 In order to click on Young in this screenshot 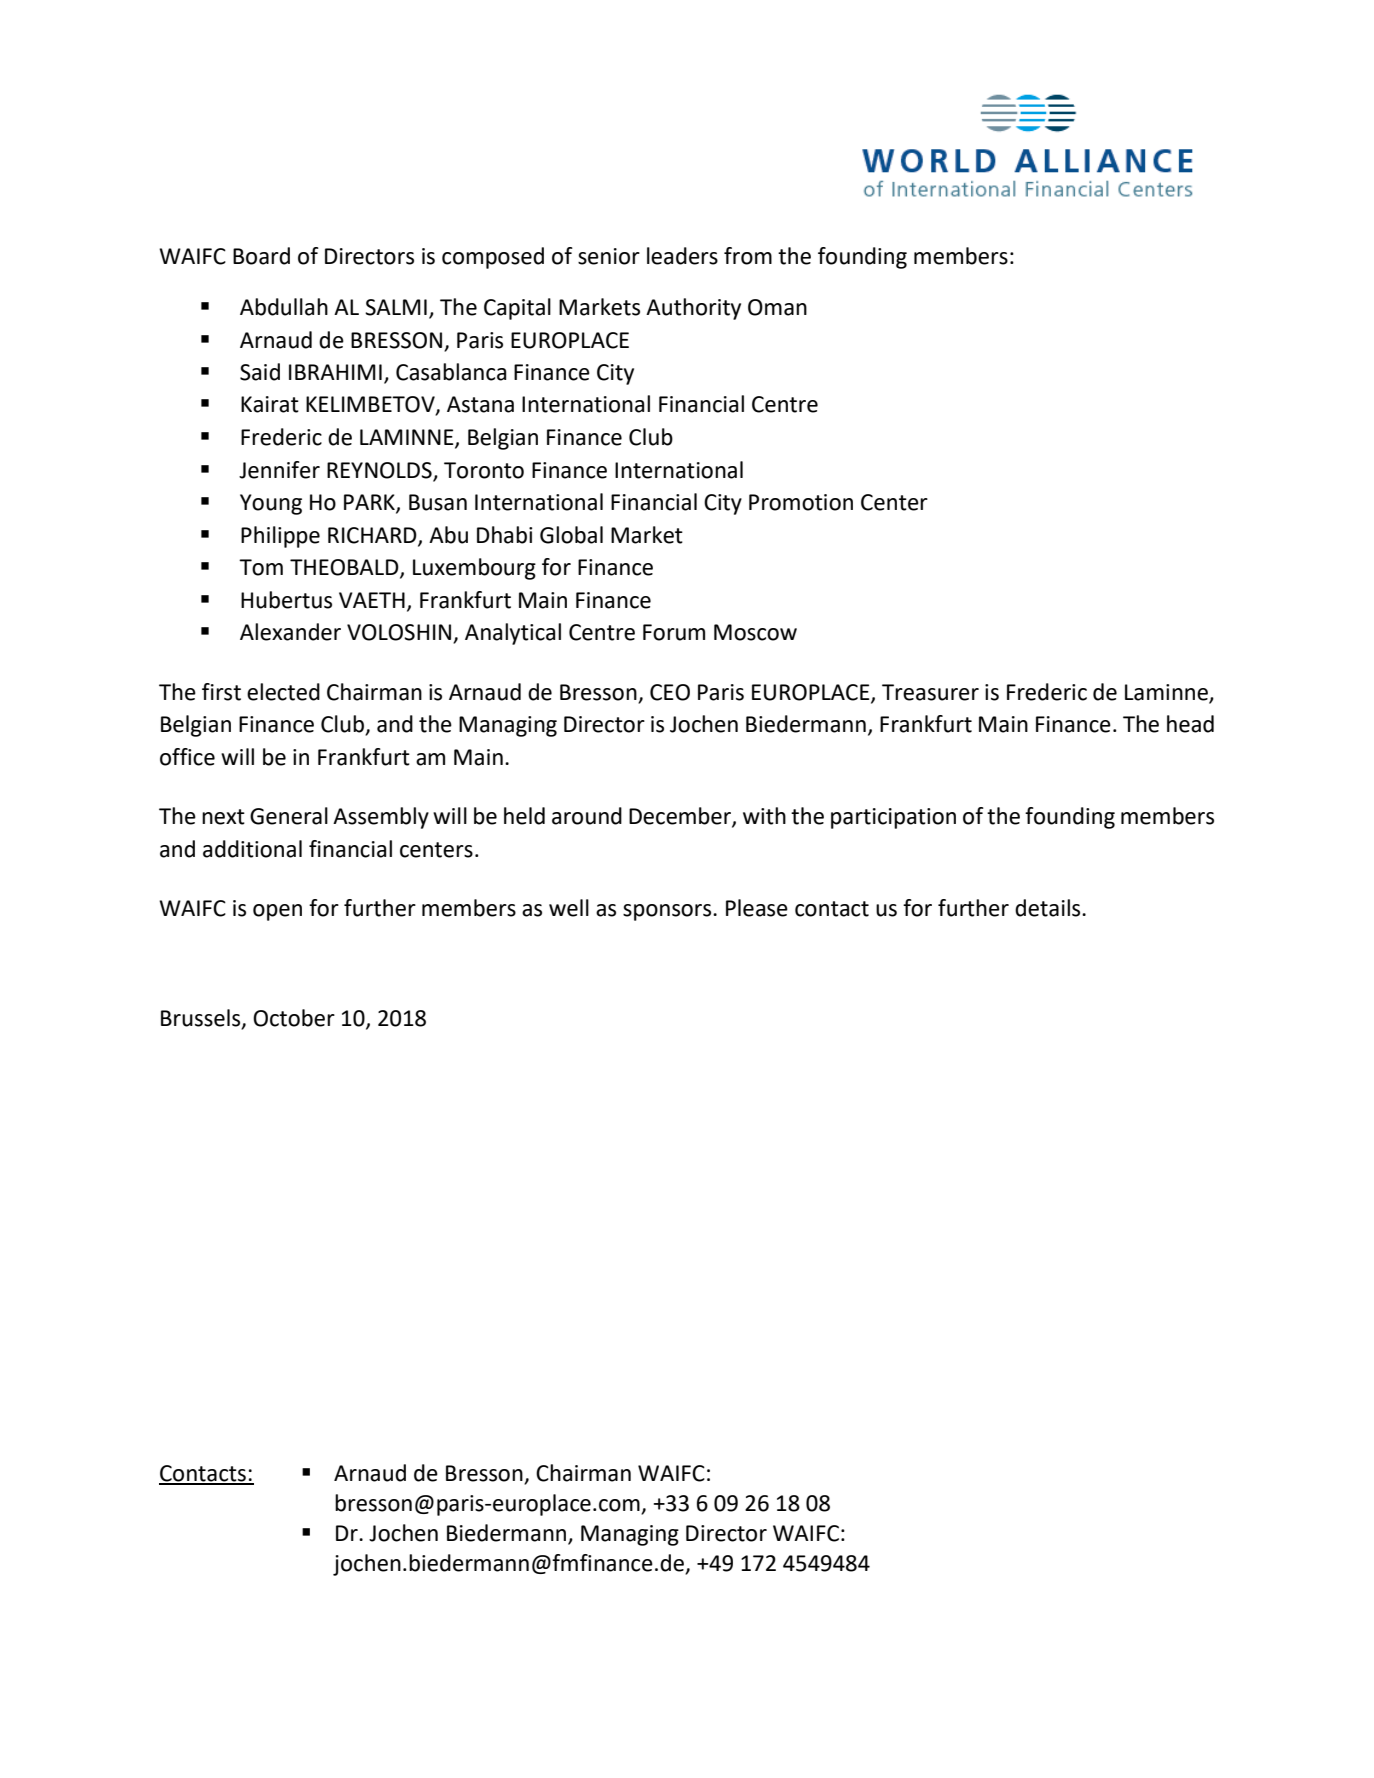, I will do `click(271, 504)`.
